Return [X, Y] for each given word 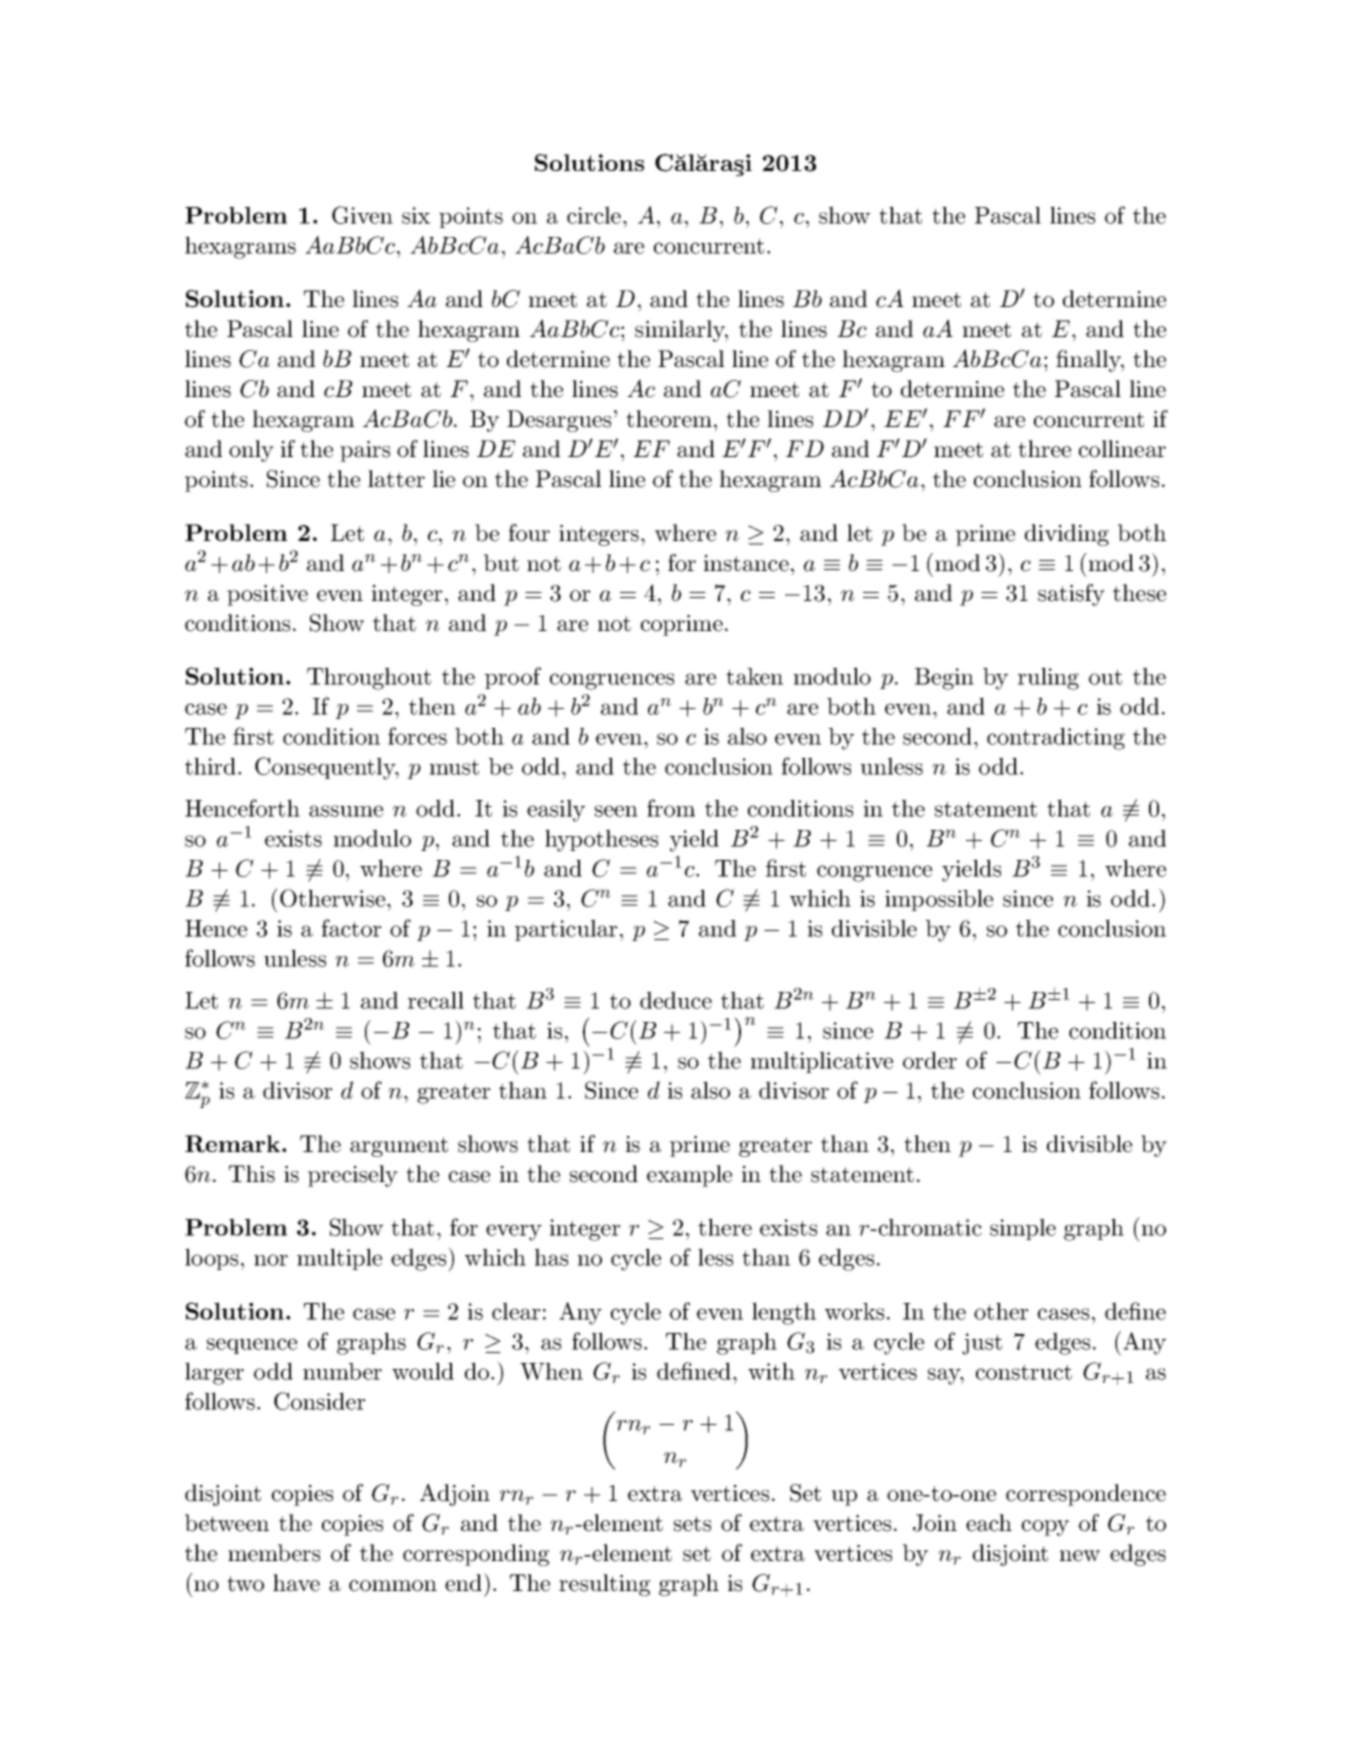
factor [352, 928]
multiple [339, 1259]
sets [692, 1524]
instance [746, 563]
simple [1023, 1229]
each [989, 1523]
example [689, 1176]
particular [566, 930]
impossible [939, 900]
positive [267, 595]
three [1044, 449]
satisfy [1071, 595]
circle [594, 215]
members [274, 1553]
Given [362, 215]
